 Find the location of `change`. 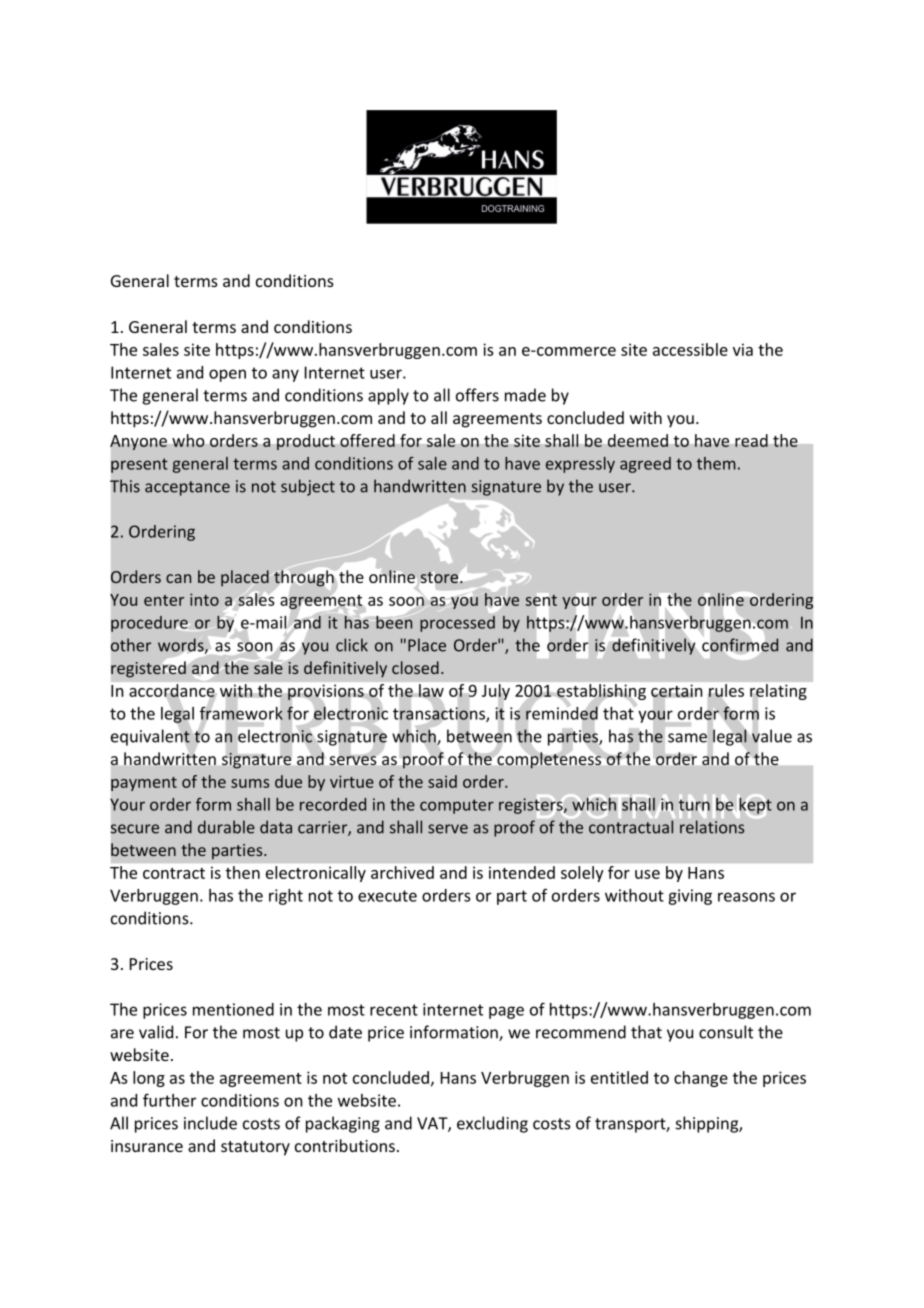

change is located at coordinates (701, 1079).
